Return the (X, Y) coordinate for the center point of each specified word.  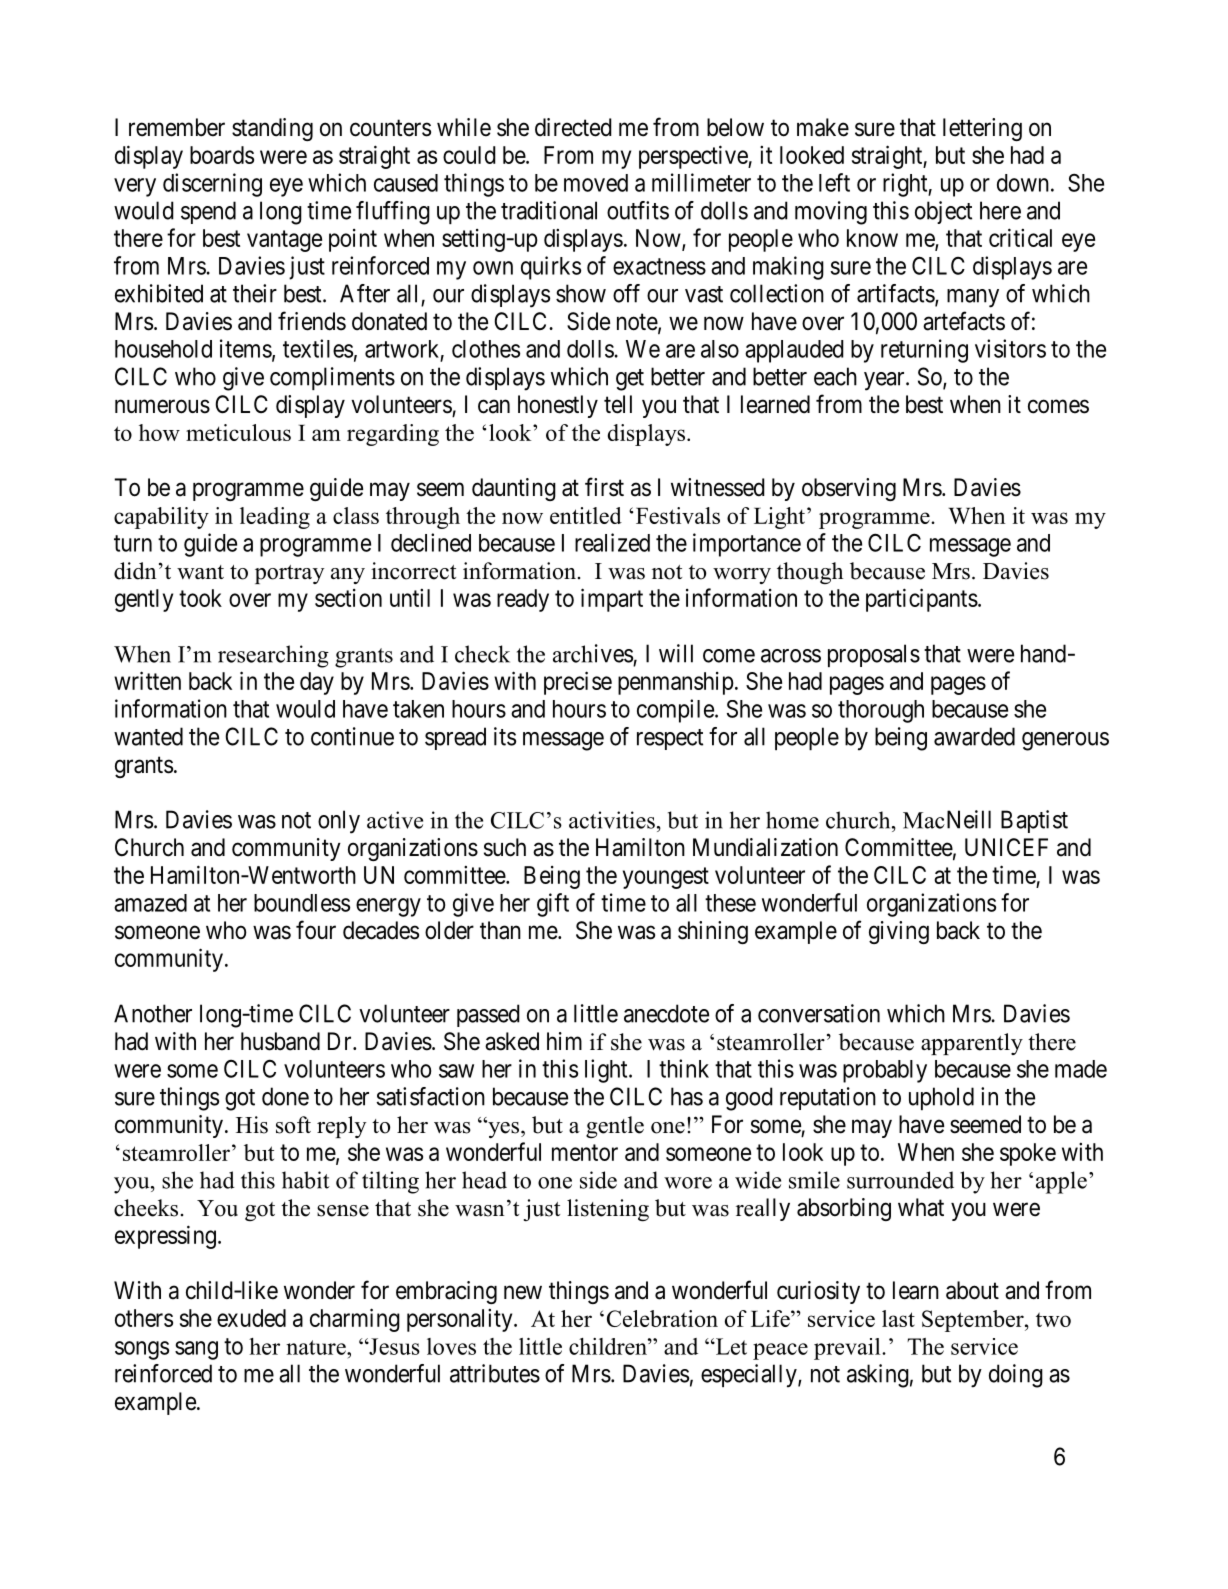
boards (222, 155)
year (885, 381)
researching (273, 656)
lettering (982, 129)
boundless (302, 903)
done (285, 1096)
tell (618, 404)
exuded (251, 1318)
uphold (941, 1098)
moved (596, 183)
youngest (666, 878)
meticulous (238, 432)
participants (922, 600)
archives (593, 653)
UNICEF (1006, 847)
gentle (615, 1127)
